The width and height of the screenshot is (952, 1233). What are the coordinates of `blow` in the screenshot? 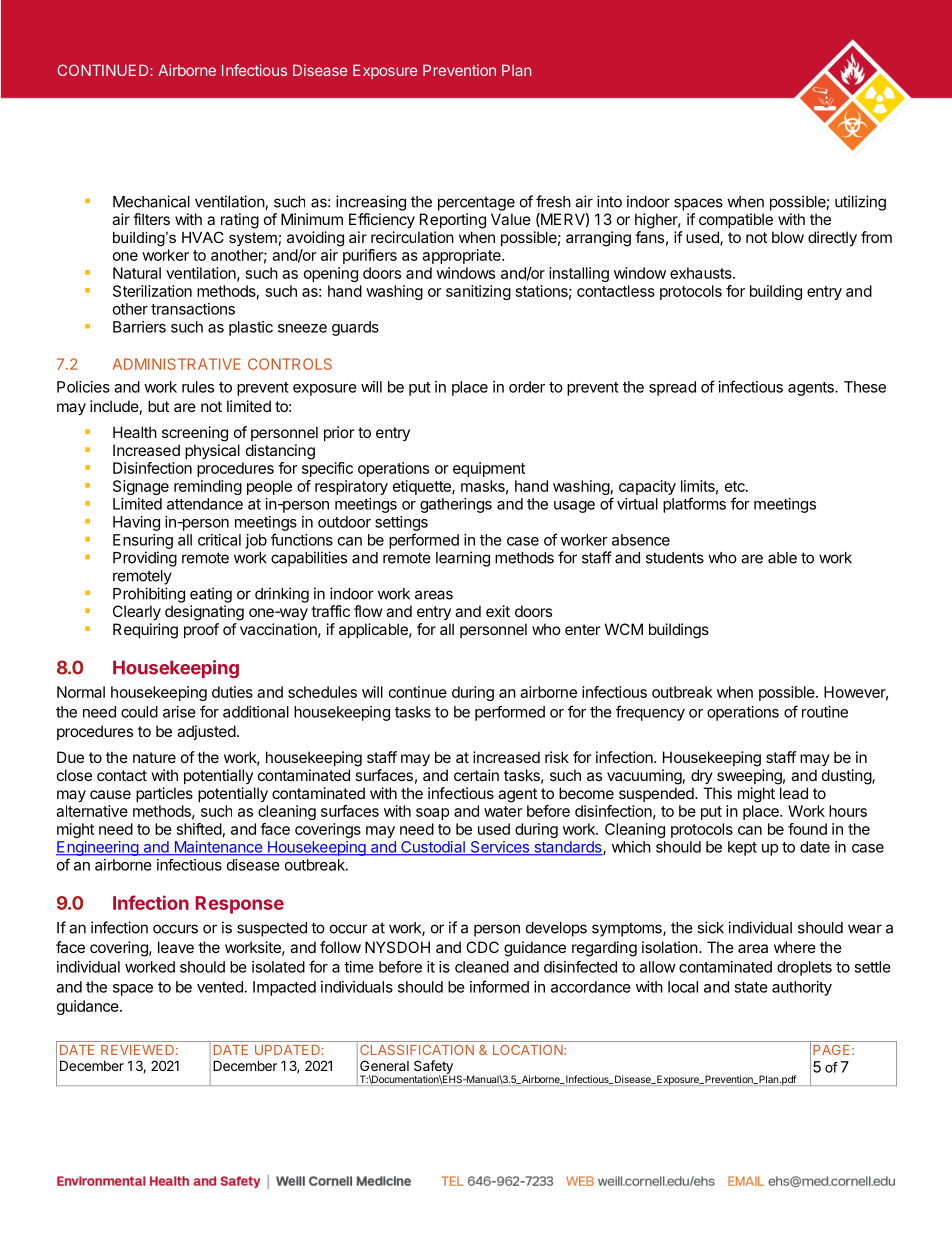 It's located at (788, 237).
